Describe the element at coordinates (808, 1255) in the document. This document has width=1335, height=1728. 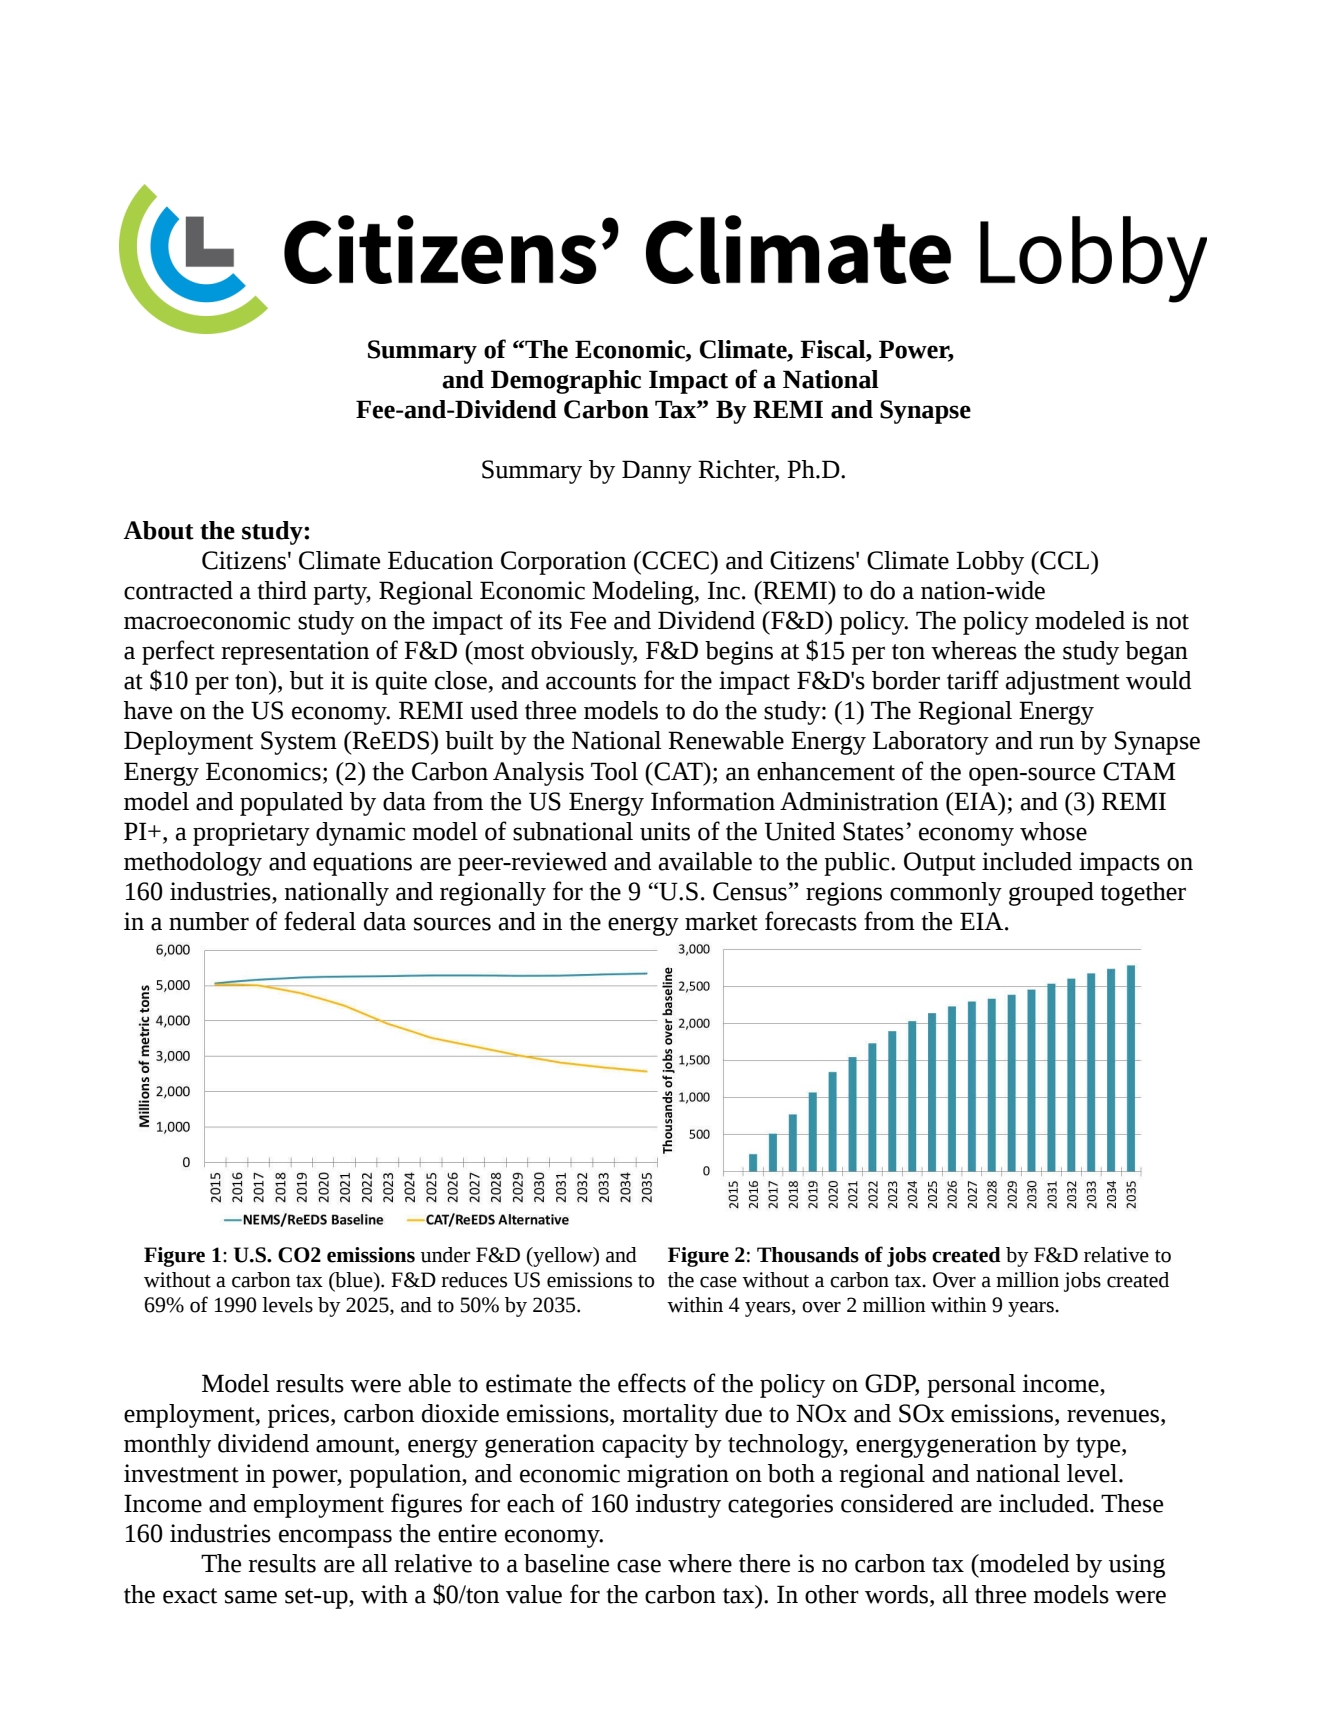
I see `Thousands` at that location.
